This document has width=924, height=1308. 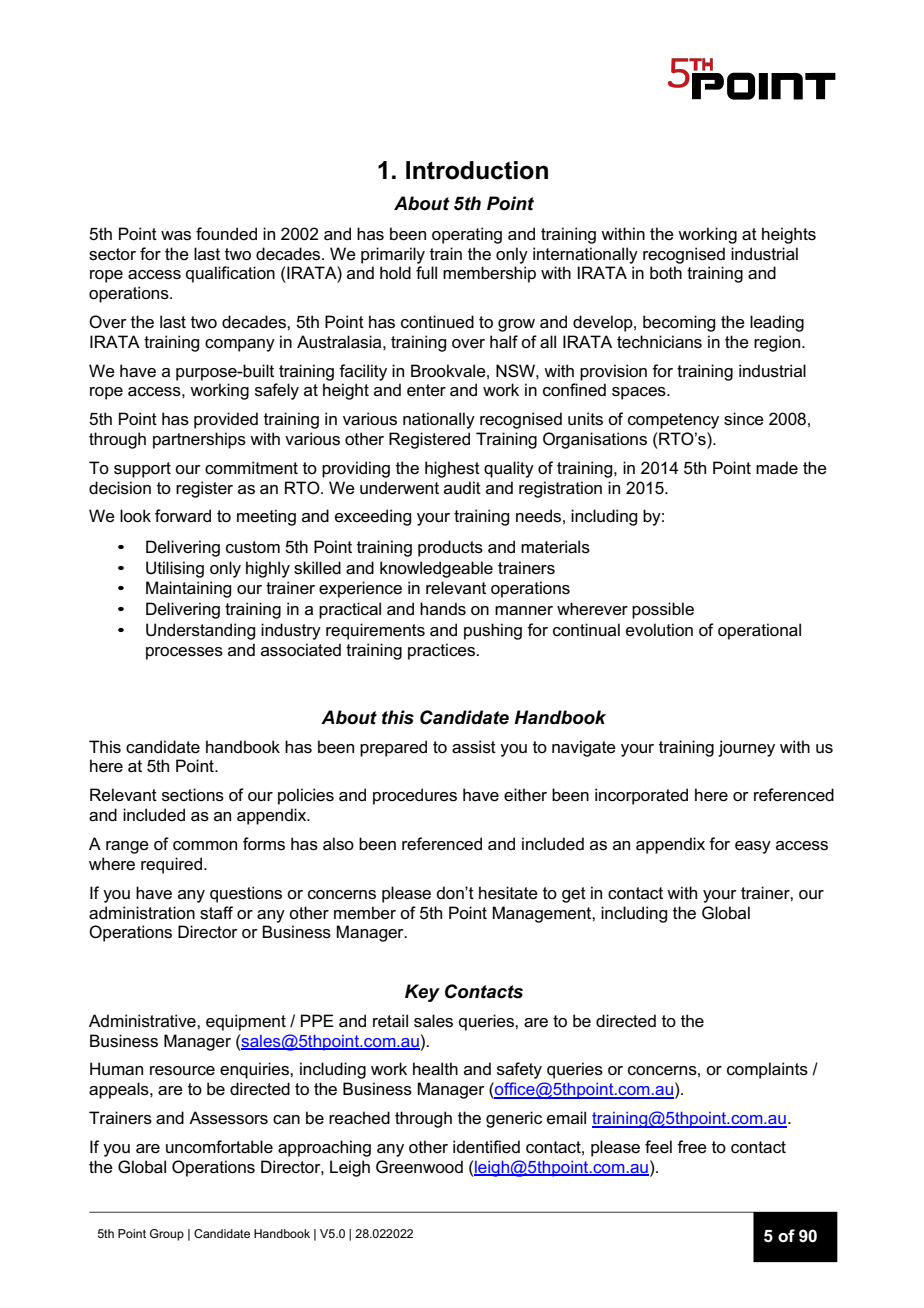 I want to click on both, so click(x=666, y=273).
